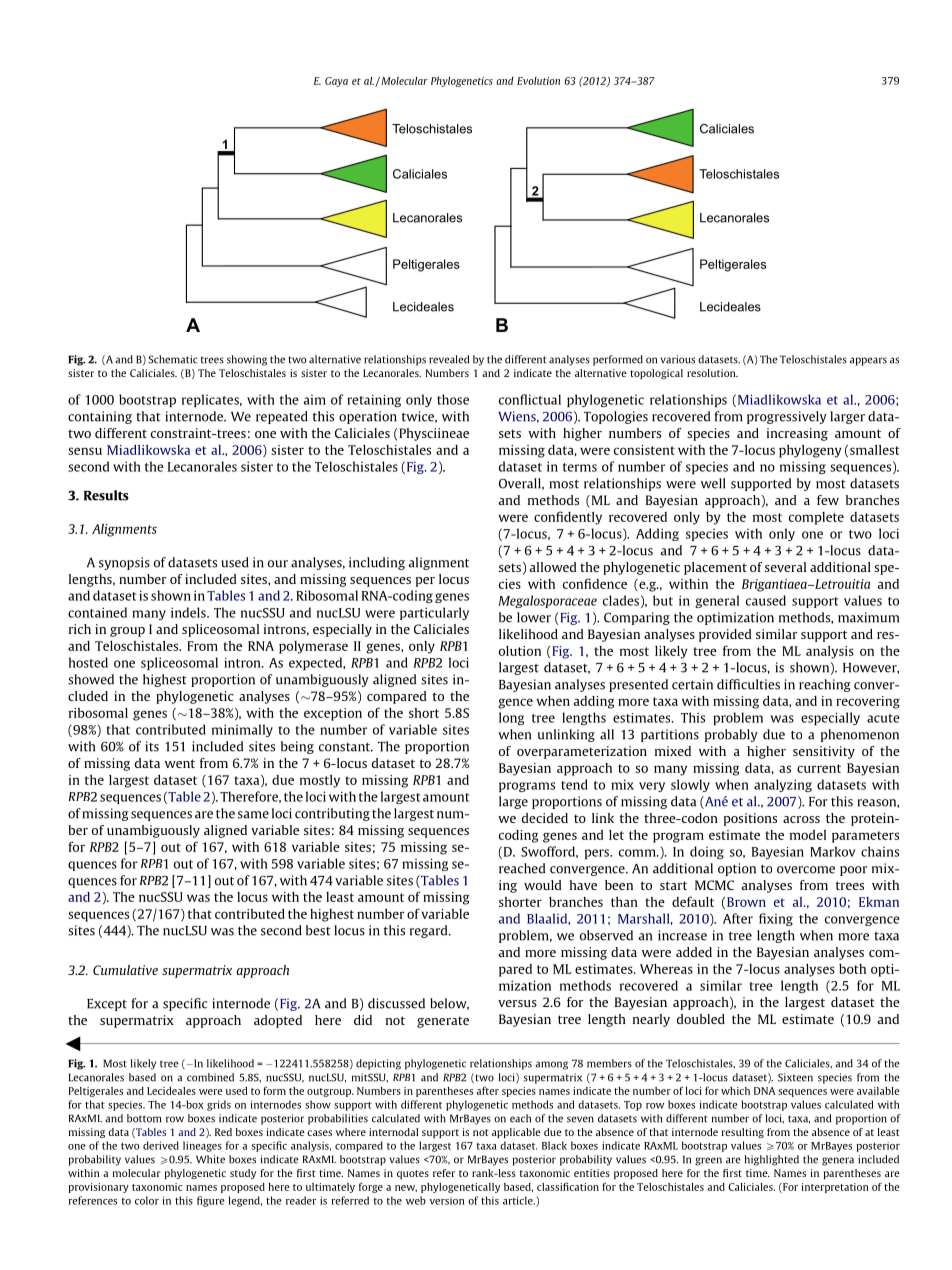  What do you see at coordinates (449, 359) in the document?
I see `revealed` at bounding box center [449, 359].
